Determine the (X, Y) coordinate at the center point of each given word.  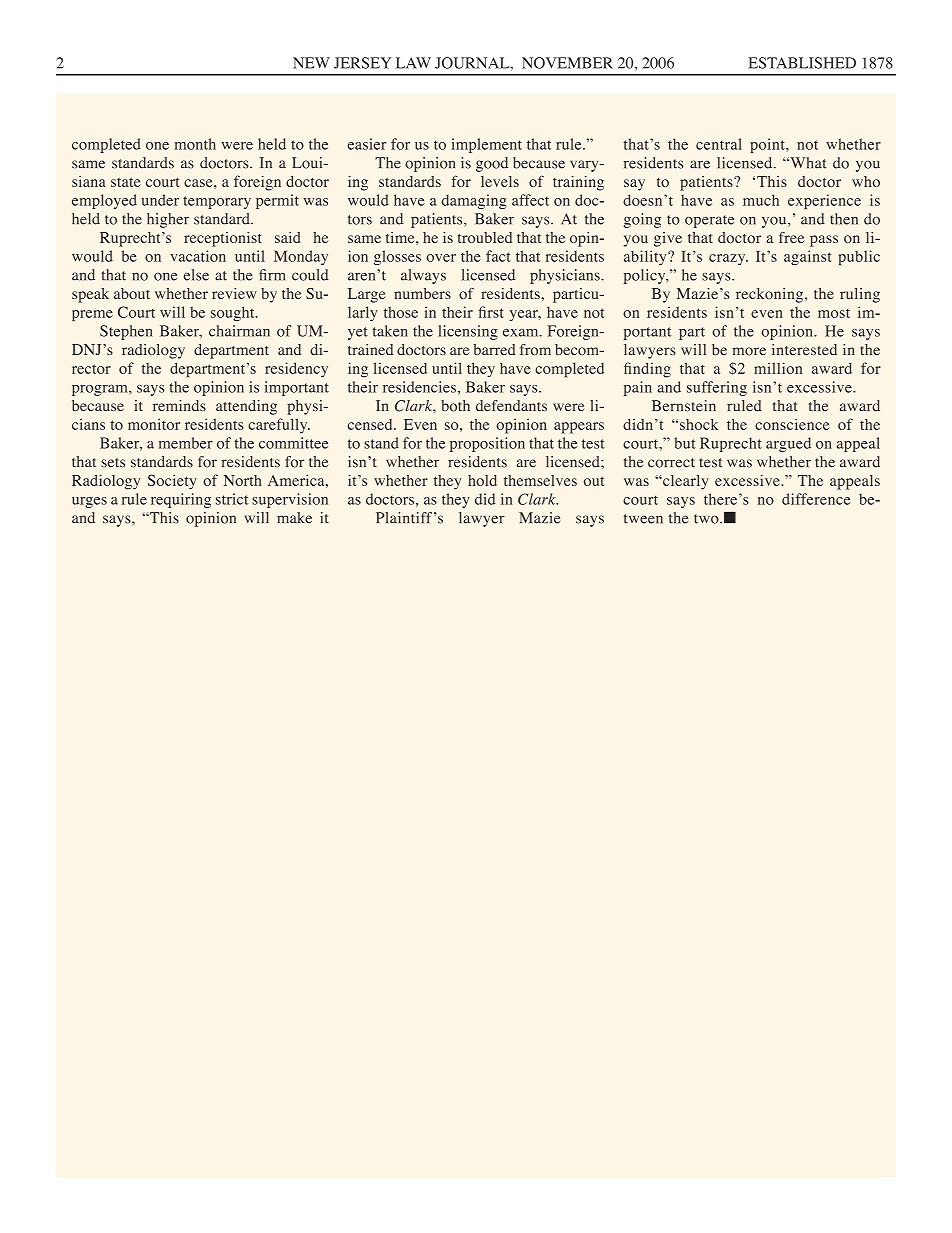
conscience (792, 424)
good (492, 164)
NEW (311, 63)
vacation (198, 256)
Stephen (126, 332)
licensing (468, 332)
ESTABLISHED (802, 63)
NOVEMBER (567, 63)
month (195, 144)
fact (498, 256)
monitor (154, 424)
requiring (181, 500)
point (768, 145)
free (791, 237)
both (455, 406)
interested (804, 350)
